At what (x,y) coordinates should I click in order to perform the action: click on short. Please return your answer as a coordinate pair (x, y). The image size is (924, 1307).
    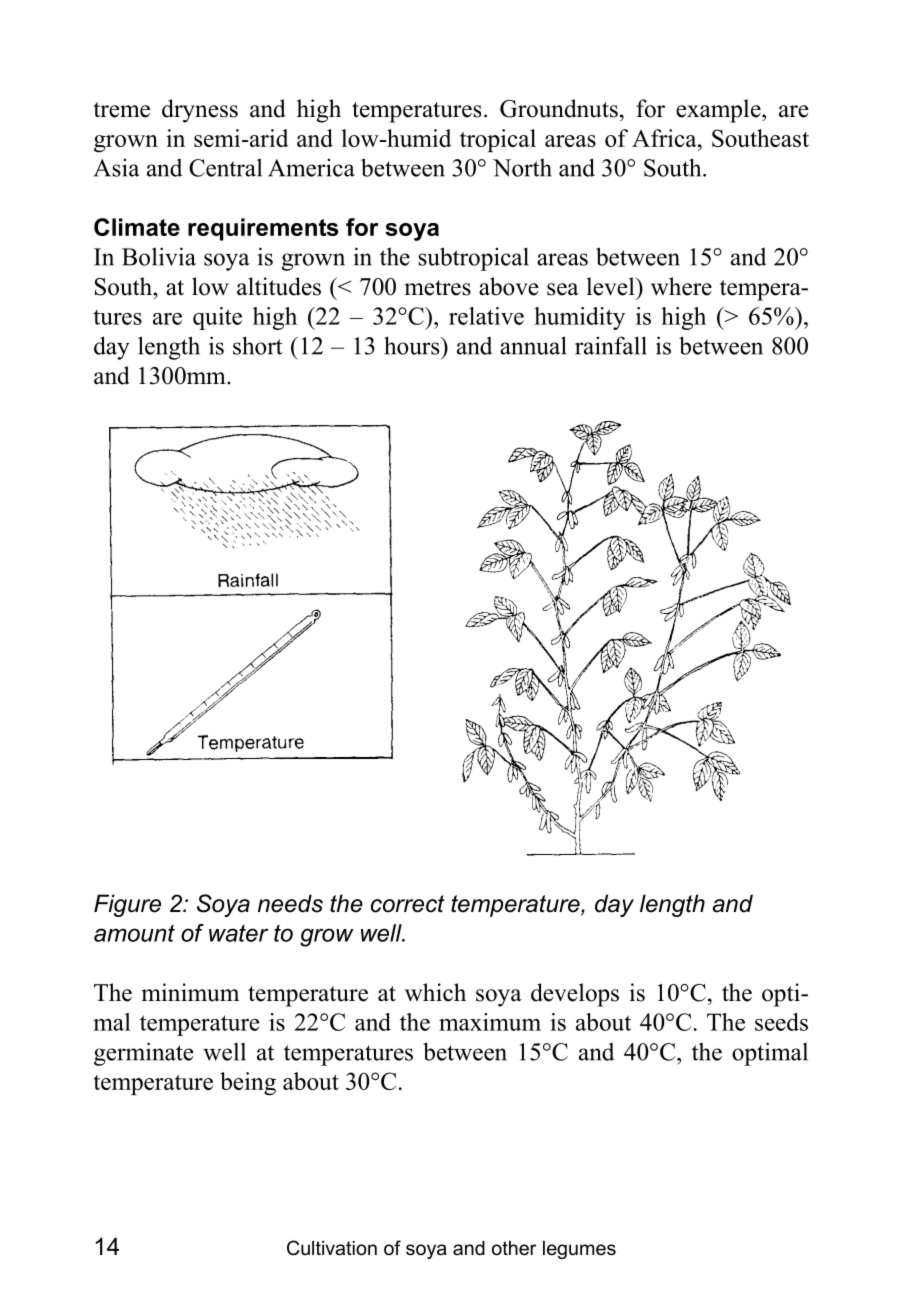
    Looking at the image, I should click on (258, 345).
